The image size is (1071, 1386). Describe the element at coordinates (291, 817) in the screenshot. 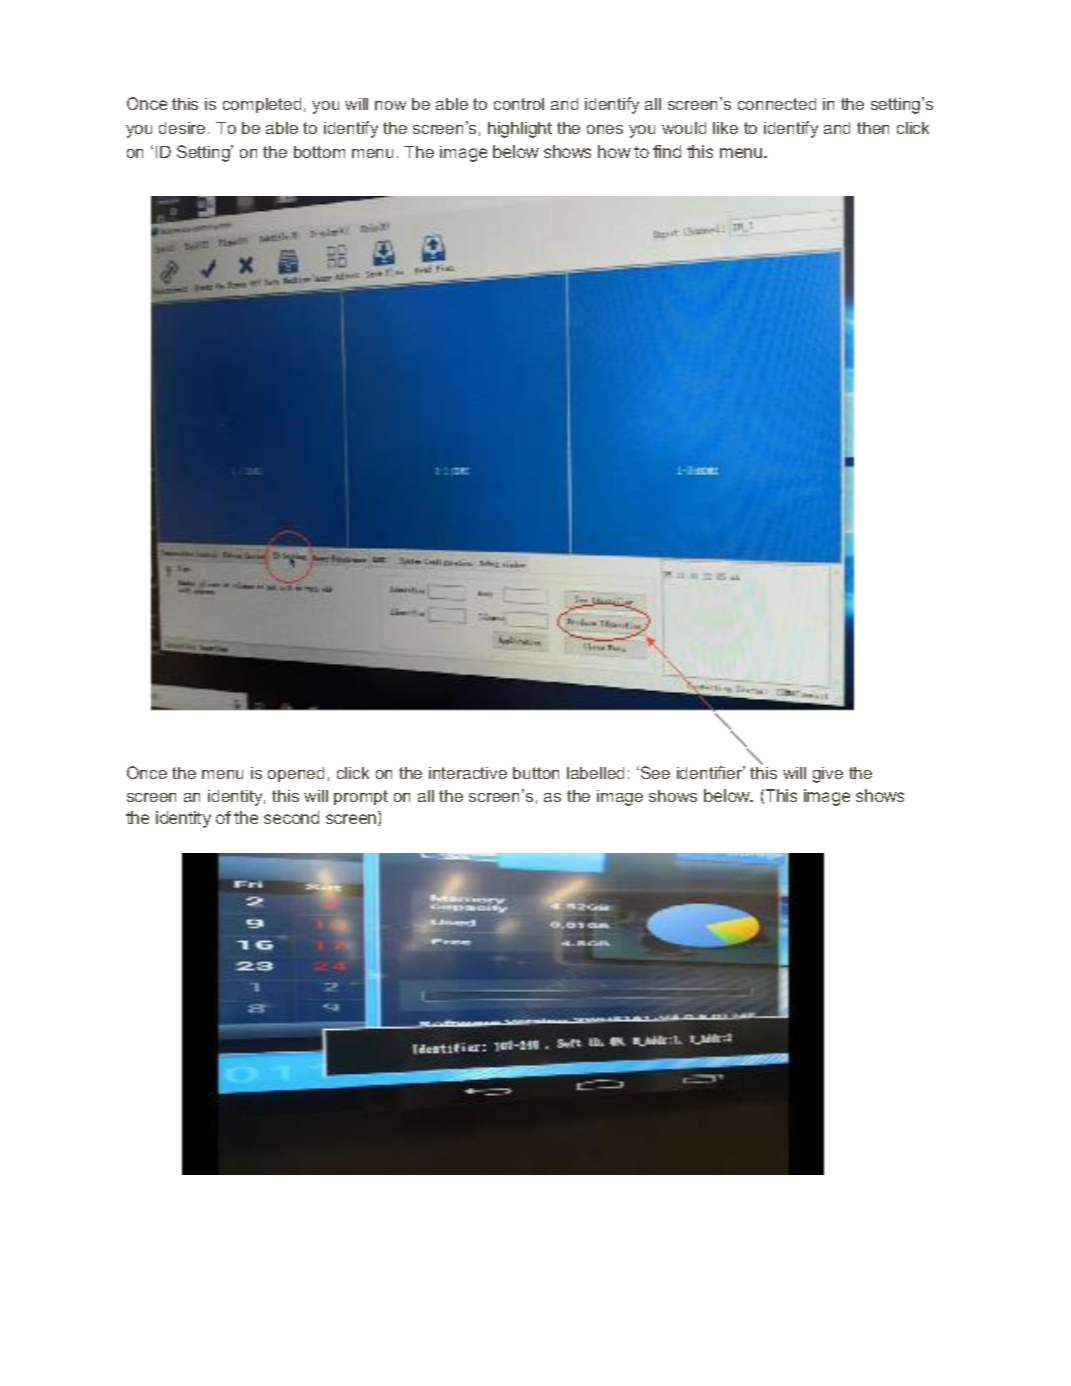

I see `second` at that location.
